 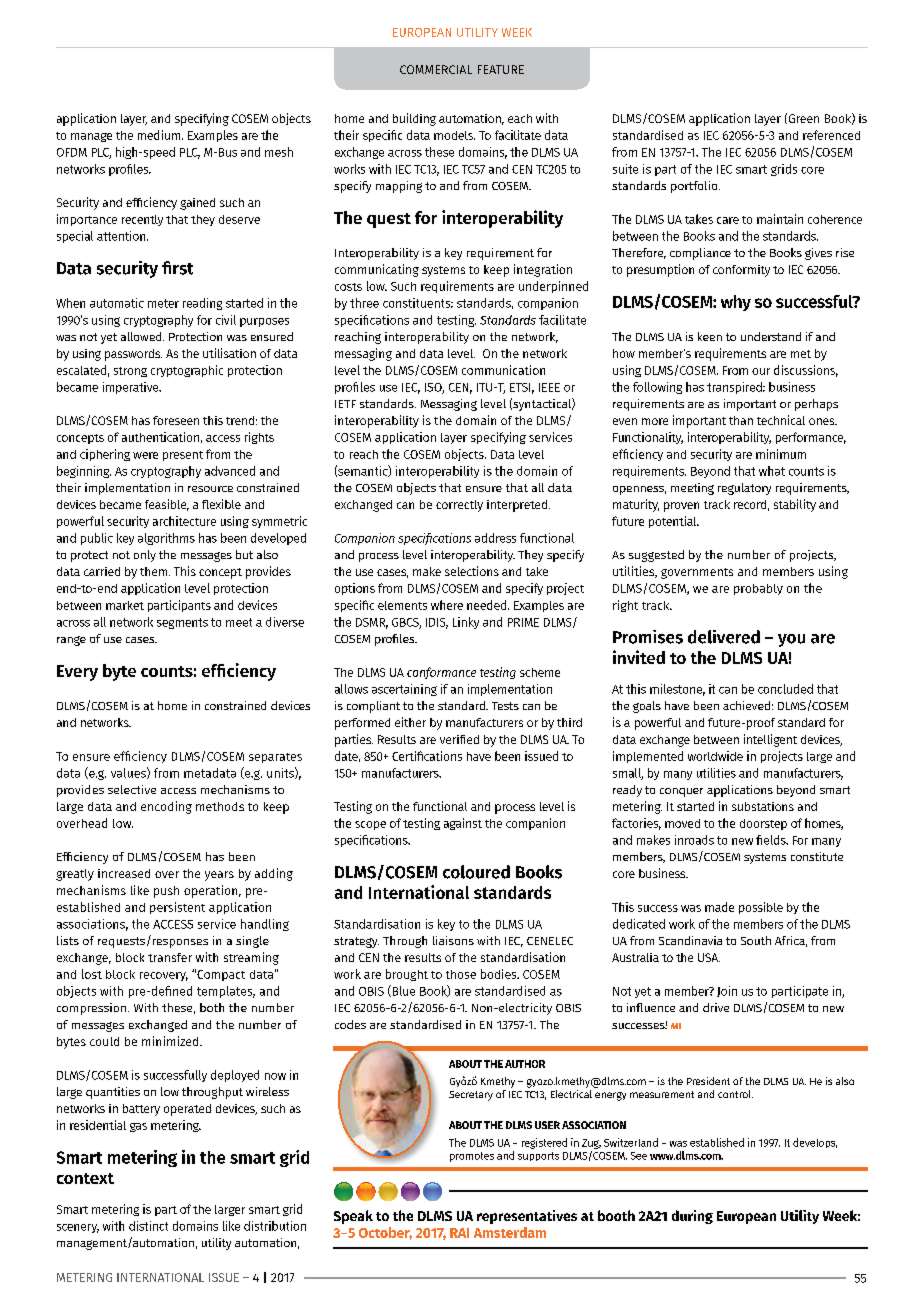 I want to click on medium, so click(x=160, y=135).
